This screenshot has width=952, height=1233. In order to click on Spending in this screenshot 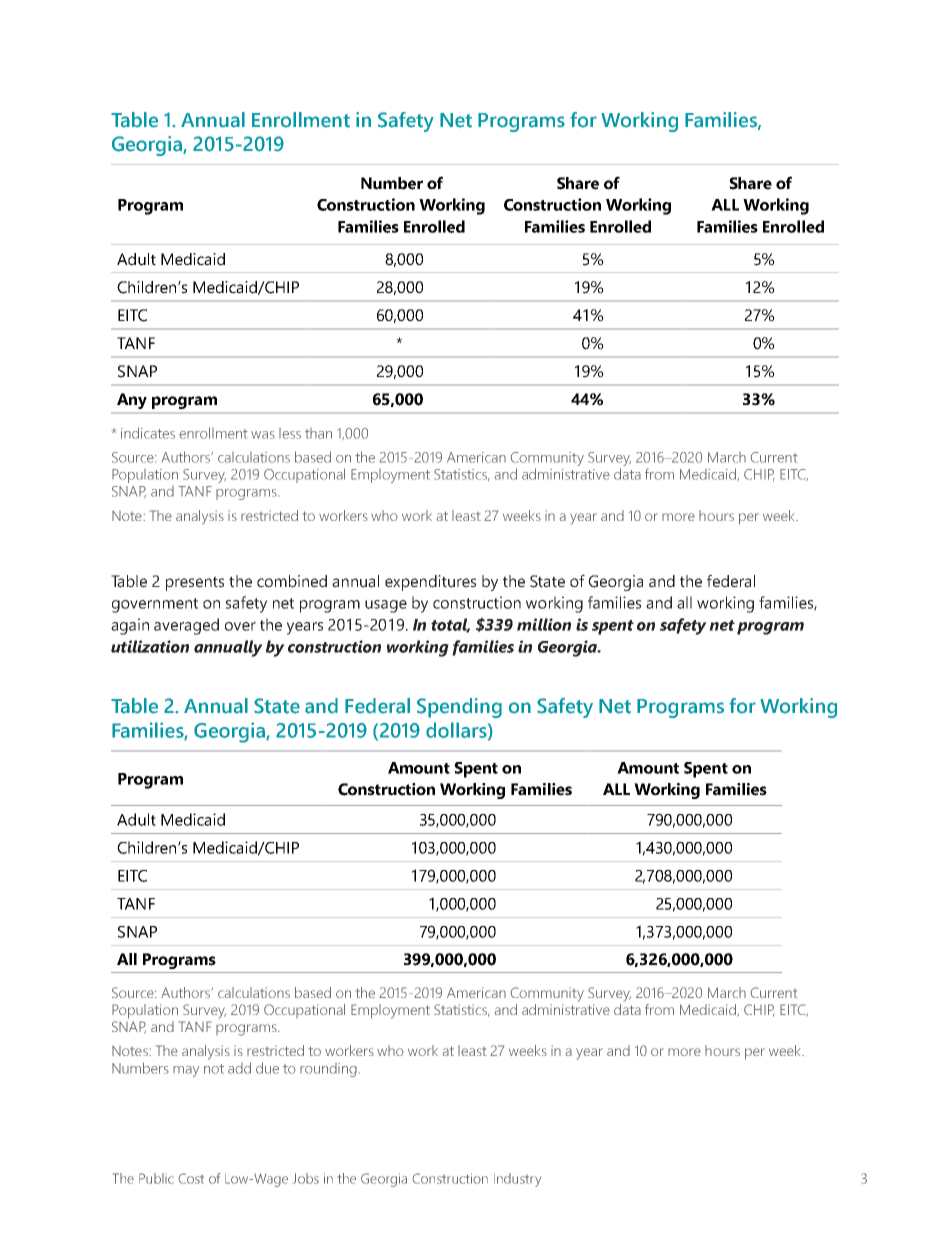, I will do `click(459, 708)`.
